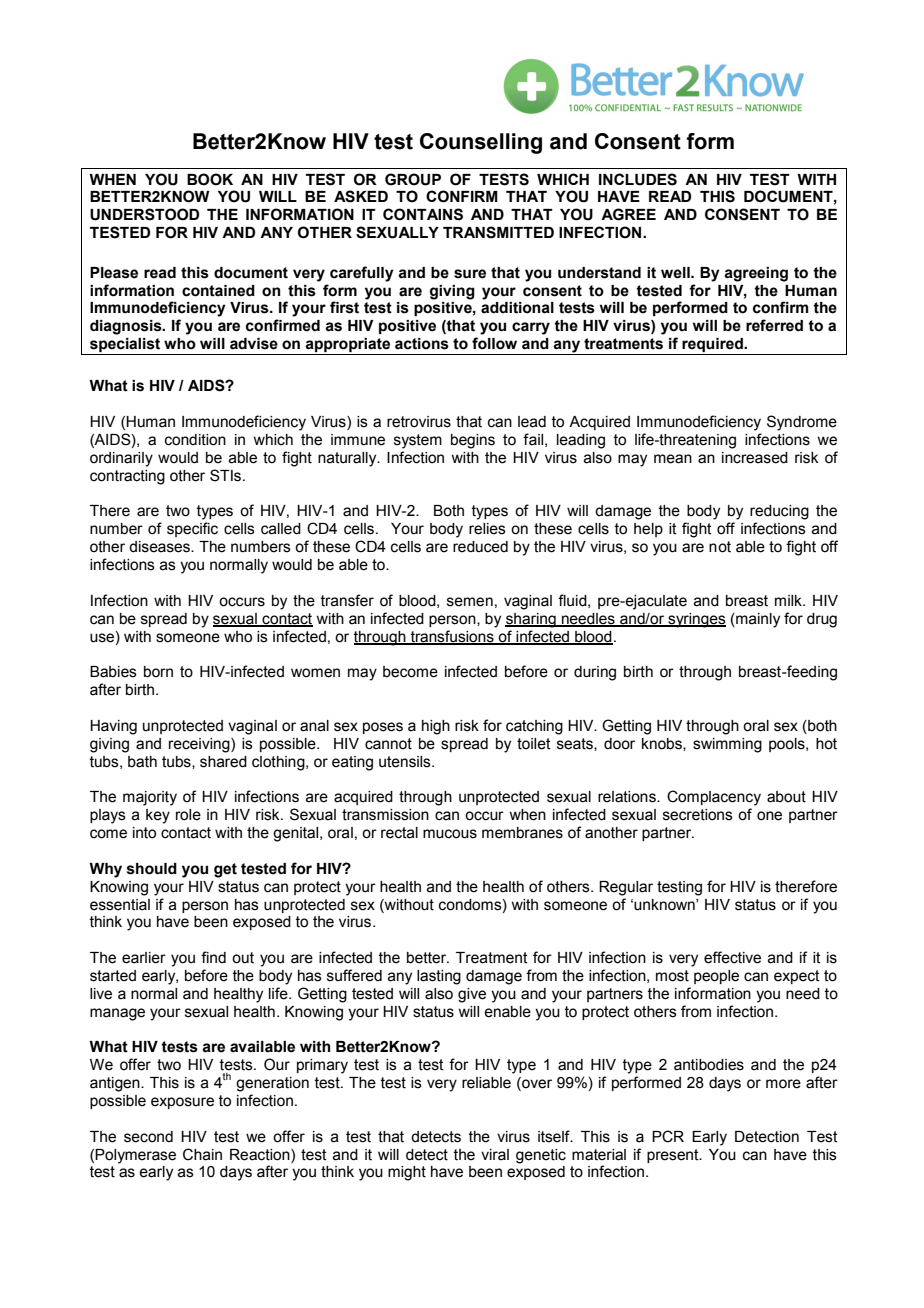 The image size is (924, 1308). Describe the element at coordinates (473, 441) in the screenshot. I see `begins` at that location.
